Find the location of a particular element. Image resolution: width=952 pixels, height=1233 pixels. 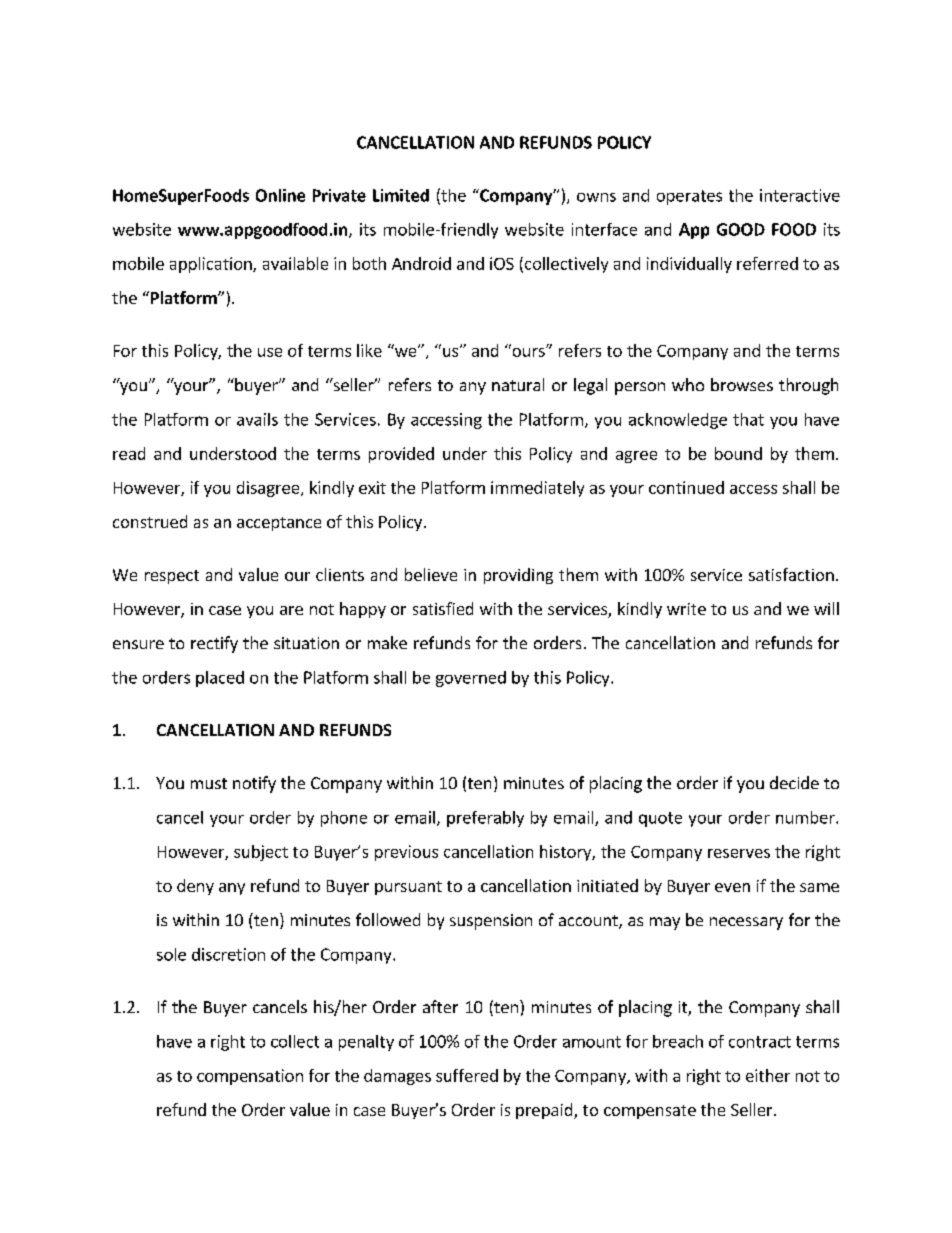

rectify is located at coordinates (214, 644).
